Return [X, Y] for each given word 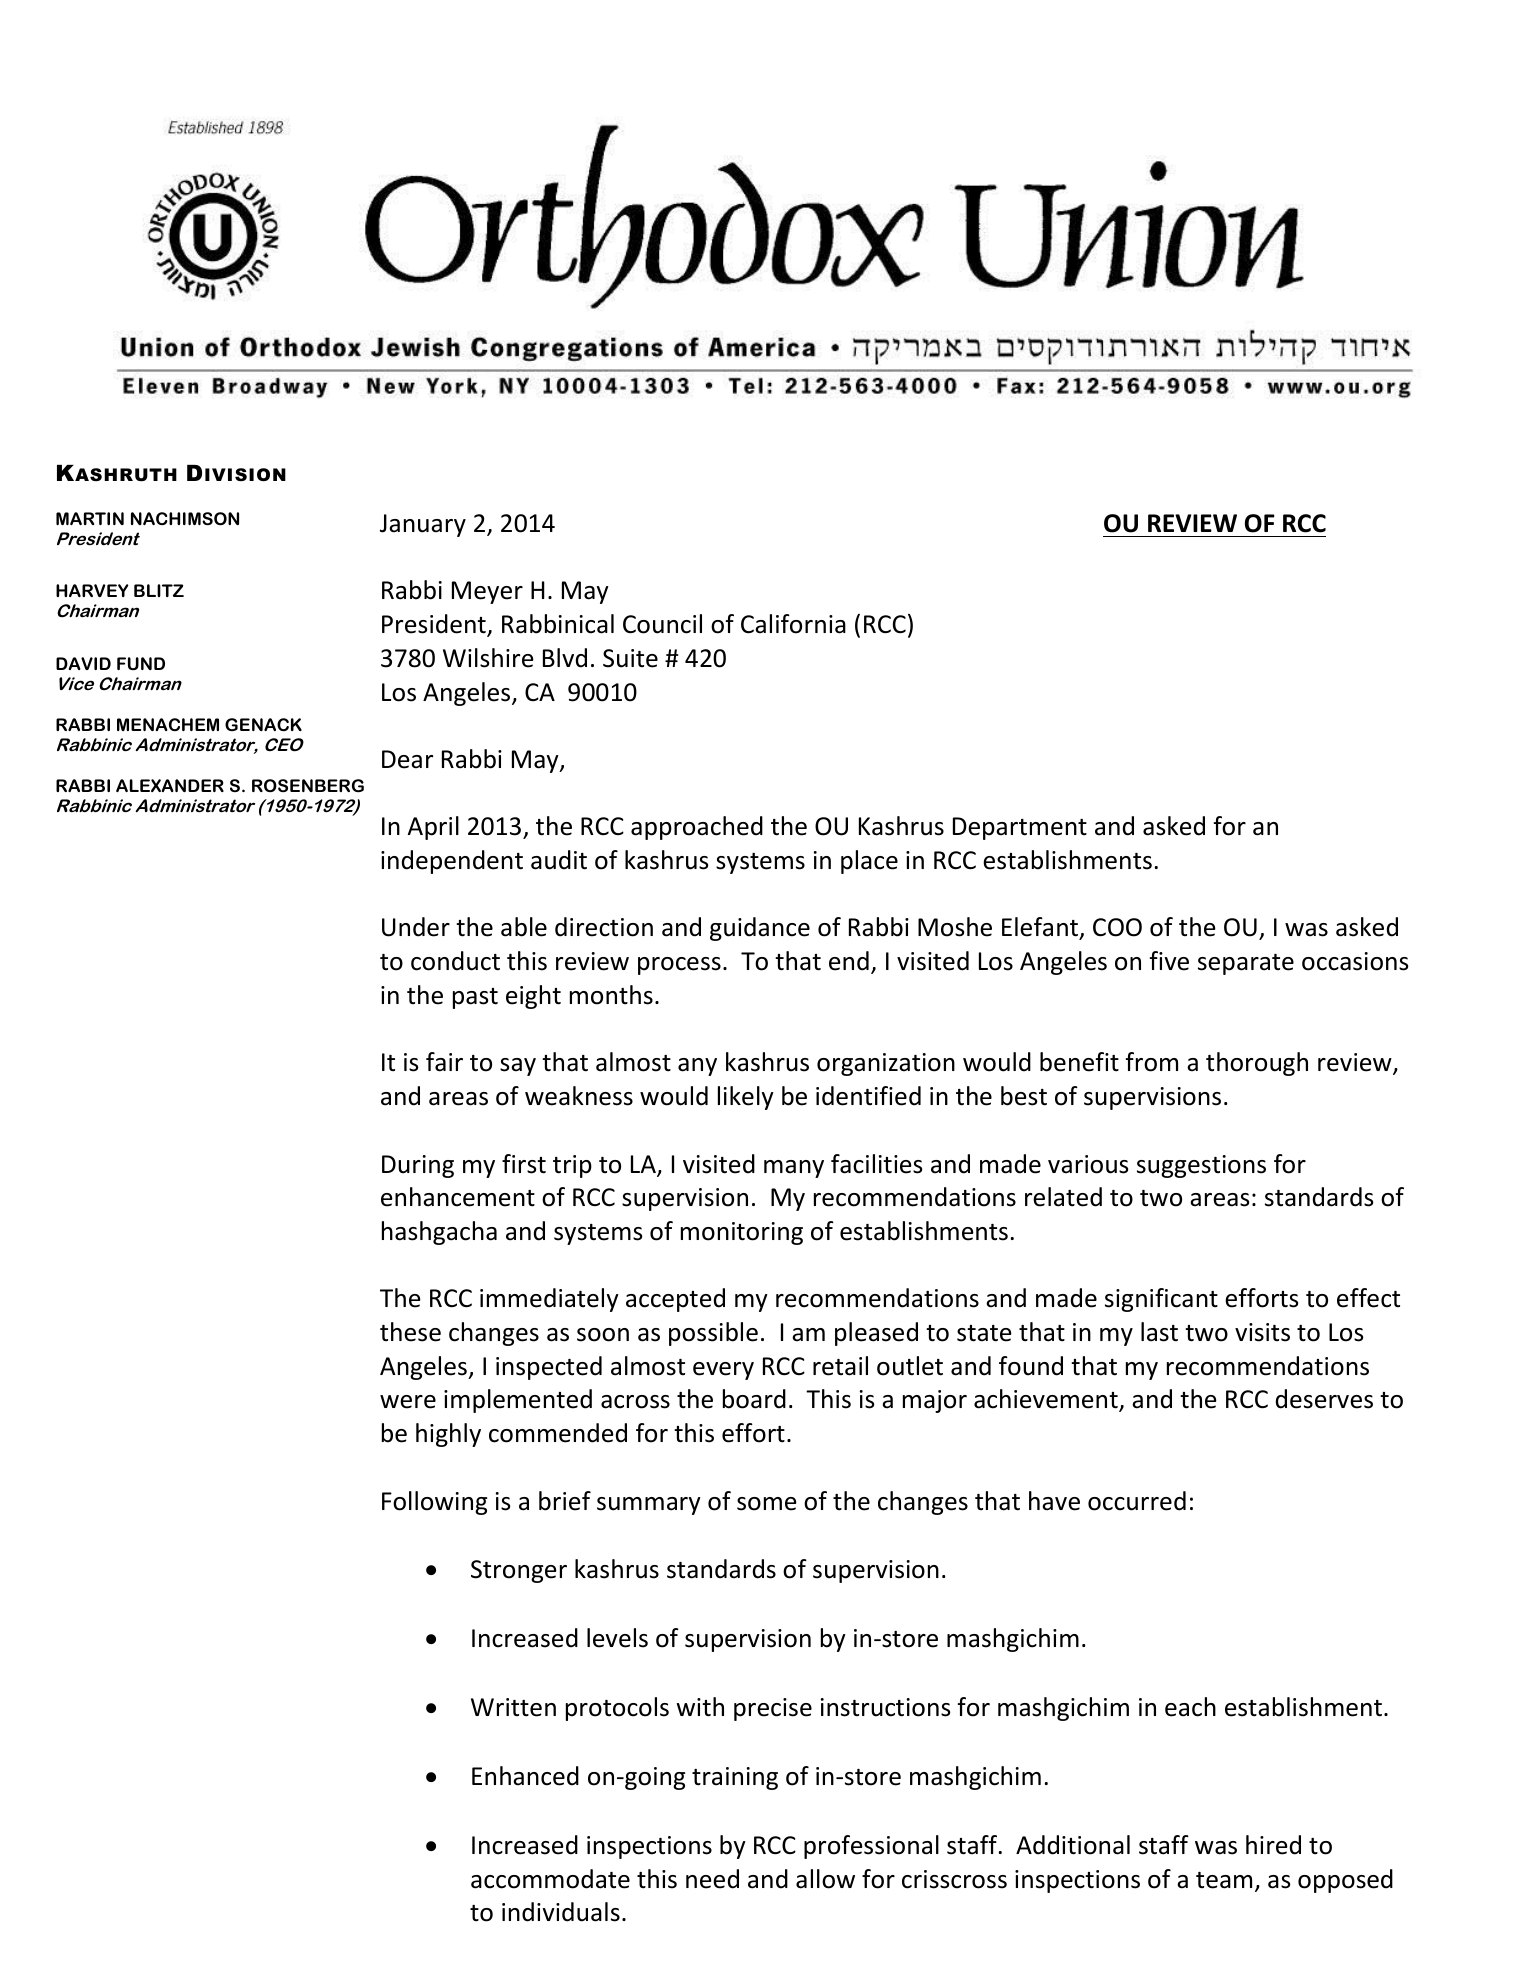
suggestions [1201, 1166]
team [1224, 1880]
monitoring [742, 1233]
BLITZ [159, 590]
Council [662, 624]
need [712, 1879]
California [793, 624]
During [418, 1166]
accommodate [550, 1879]
